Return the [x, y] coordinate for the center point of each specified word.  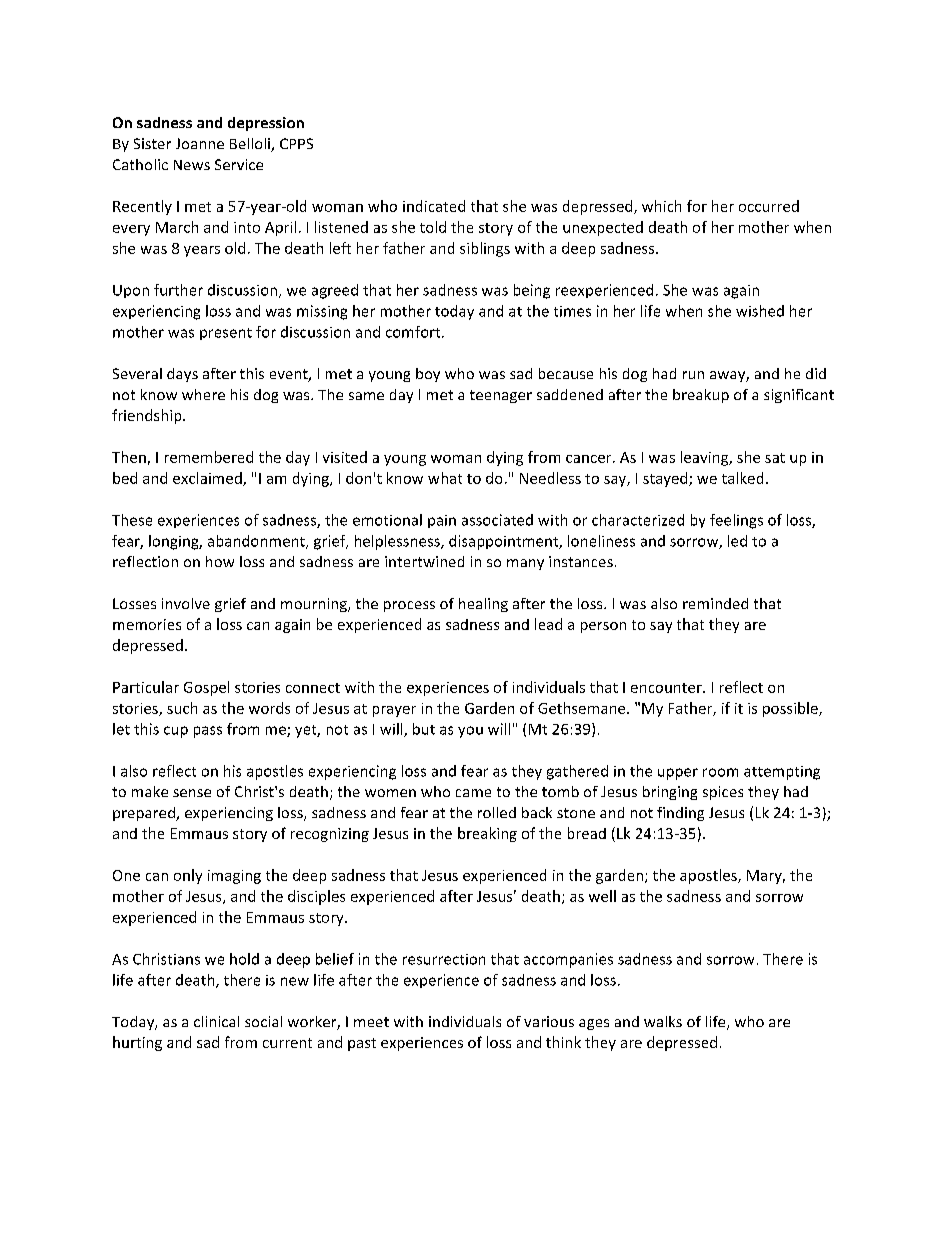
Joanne [200, 143]
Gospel [206, 688]
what [445, 478]
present [226, 334]
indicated [434, 206]
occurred [769, 206]
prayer [394, 711]
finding [680, 814]
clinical [216, 1021]
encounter [667, 688]
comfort [414, 332]
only [188, 876]
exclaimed [208, 479]
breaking [487, 834]
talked [742, 478]
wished [760, 311]
